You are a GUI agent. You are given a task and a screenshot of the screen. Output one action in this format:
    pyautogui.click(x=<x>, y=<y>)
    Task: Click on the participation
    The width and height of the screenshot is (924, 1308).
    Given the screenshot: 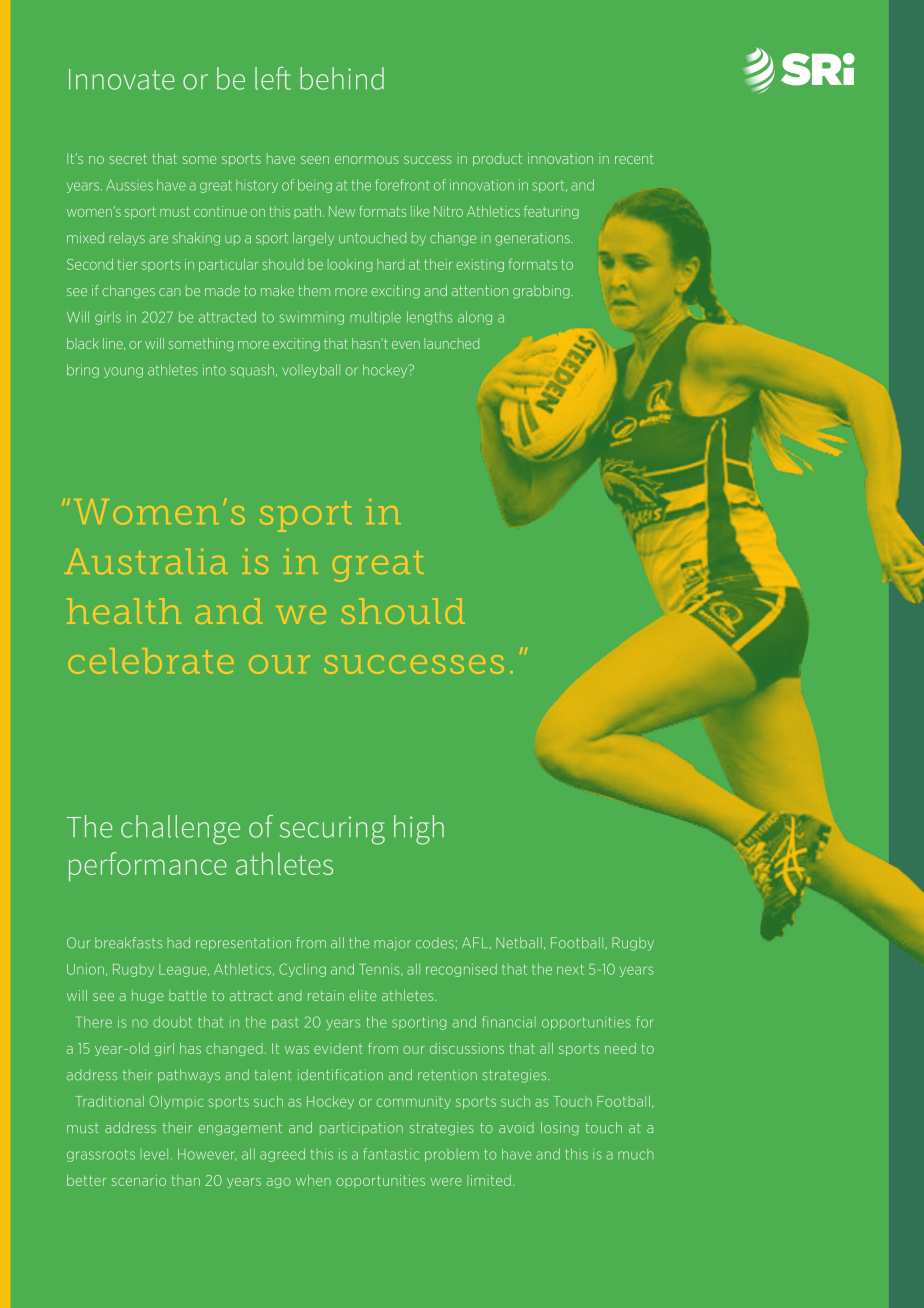 What is the action you would take?
    pyautogui.click(x=361, y=1128)
